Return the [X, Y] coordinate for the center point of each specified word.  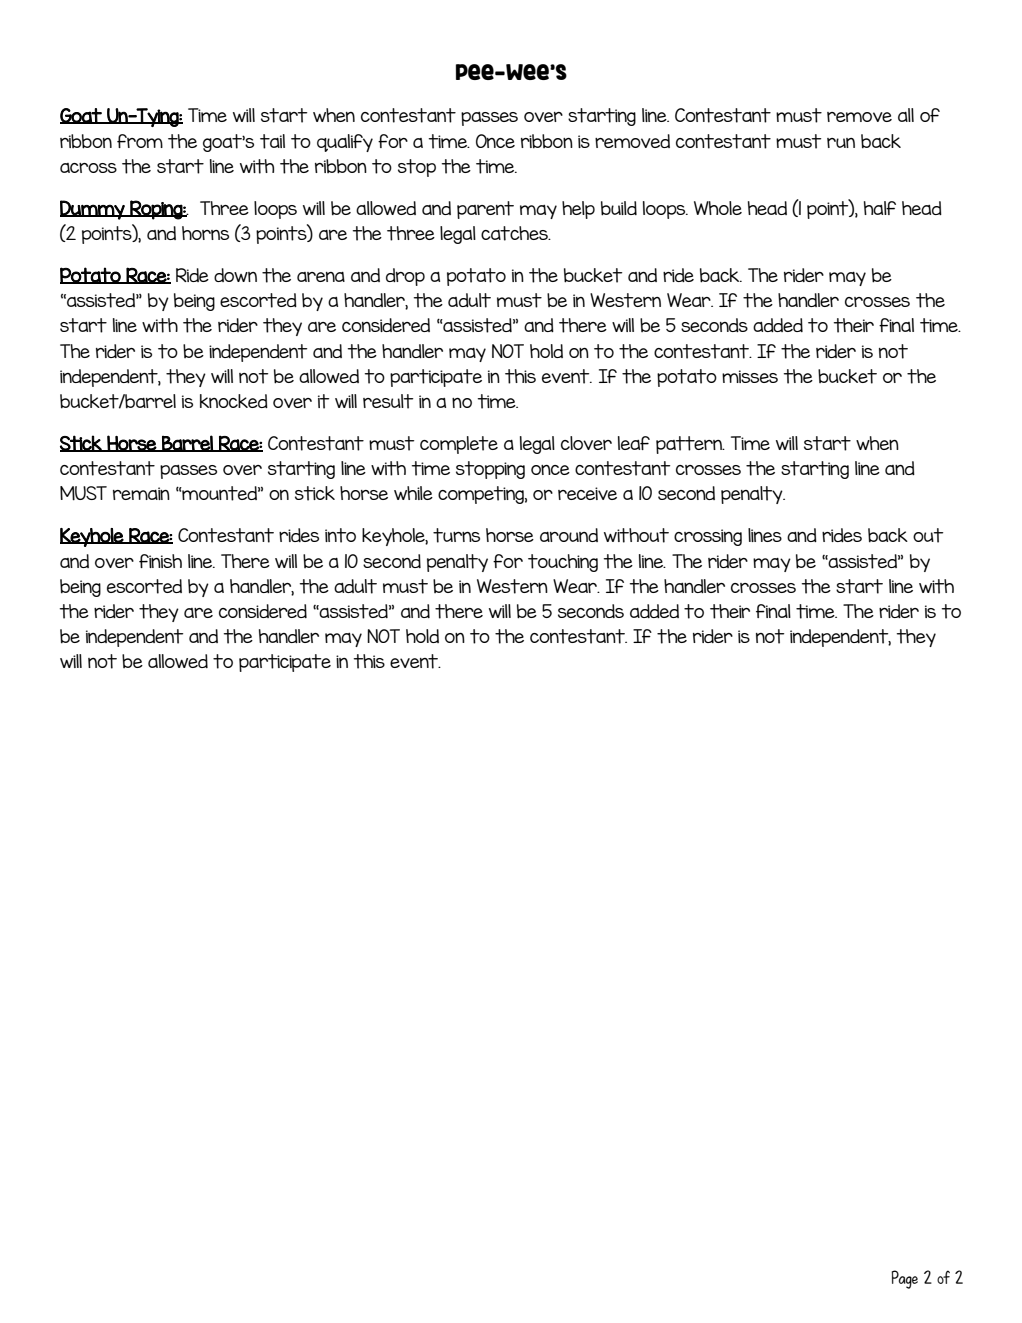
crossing [708, 537]
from [140, 141]
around [569, 535]
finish [160, 561]
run [841, 143]
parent [485, 210]
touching [563, 563]
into [340, 535]
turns [456, 535]
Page [904, 1279]
